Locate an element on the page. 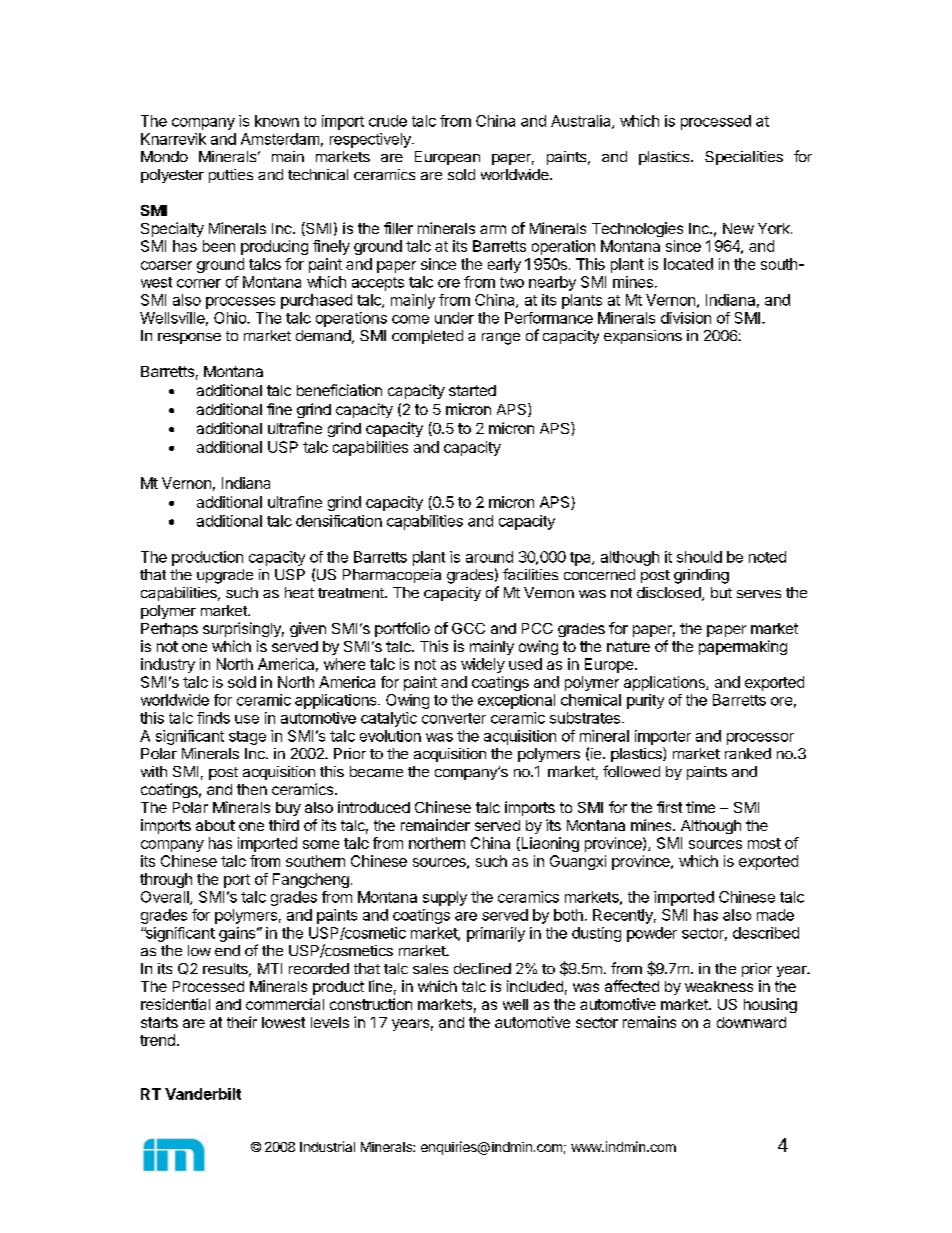 This page has width=952, height=1233. then is located at coordinates (252, 789).
